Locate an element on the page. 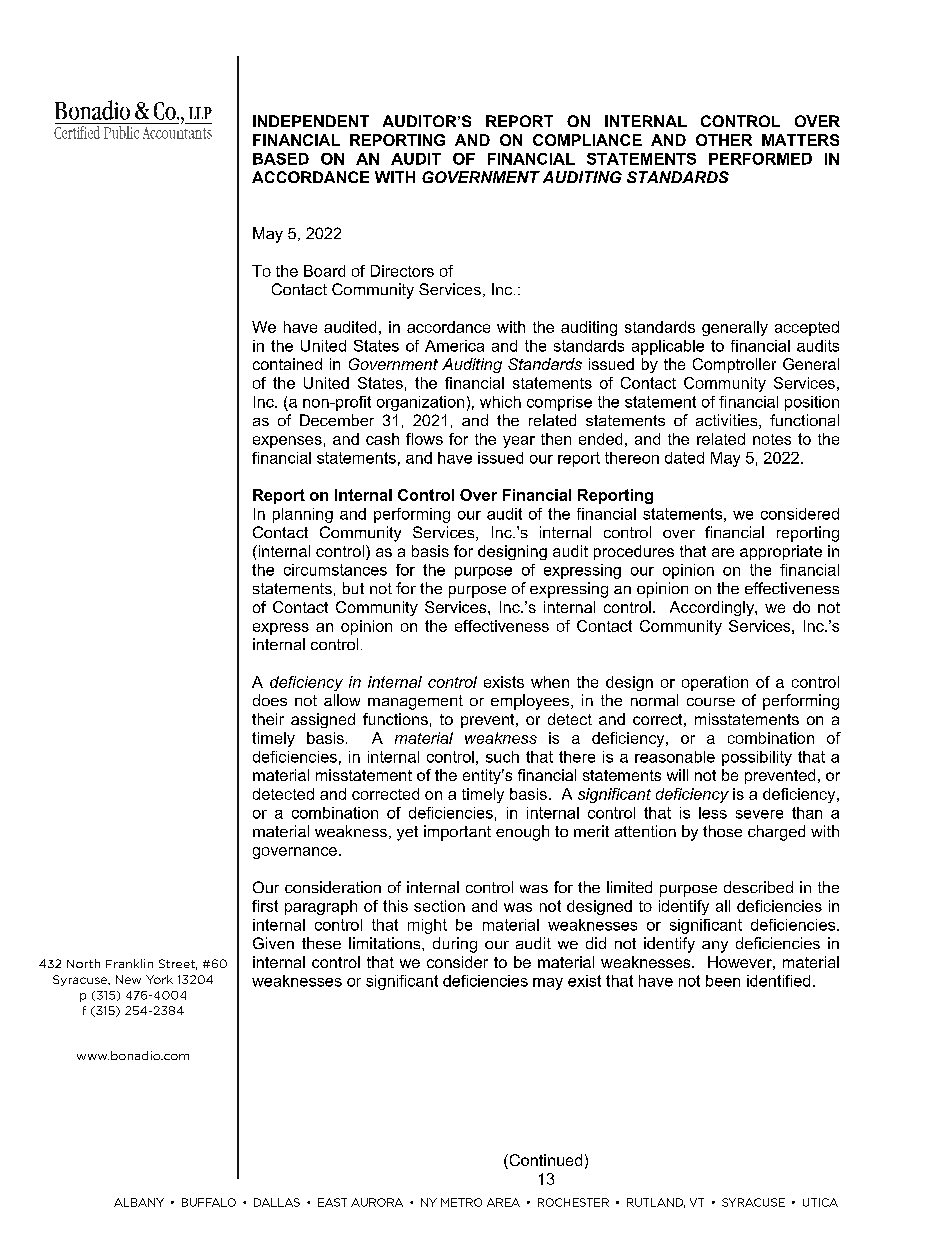 Image resolution: width=952 pixels, height=1233 pixels. those is located at coordinates (722, 831).
